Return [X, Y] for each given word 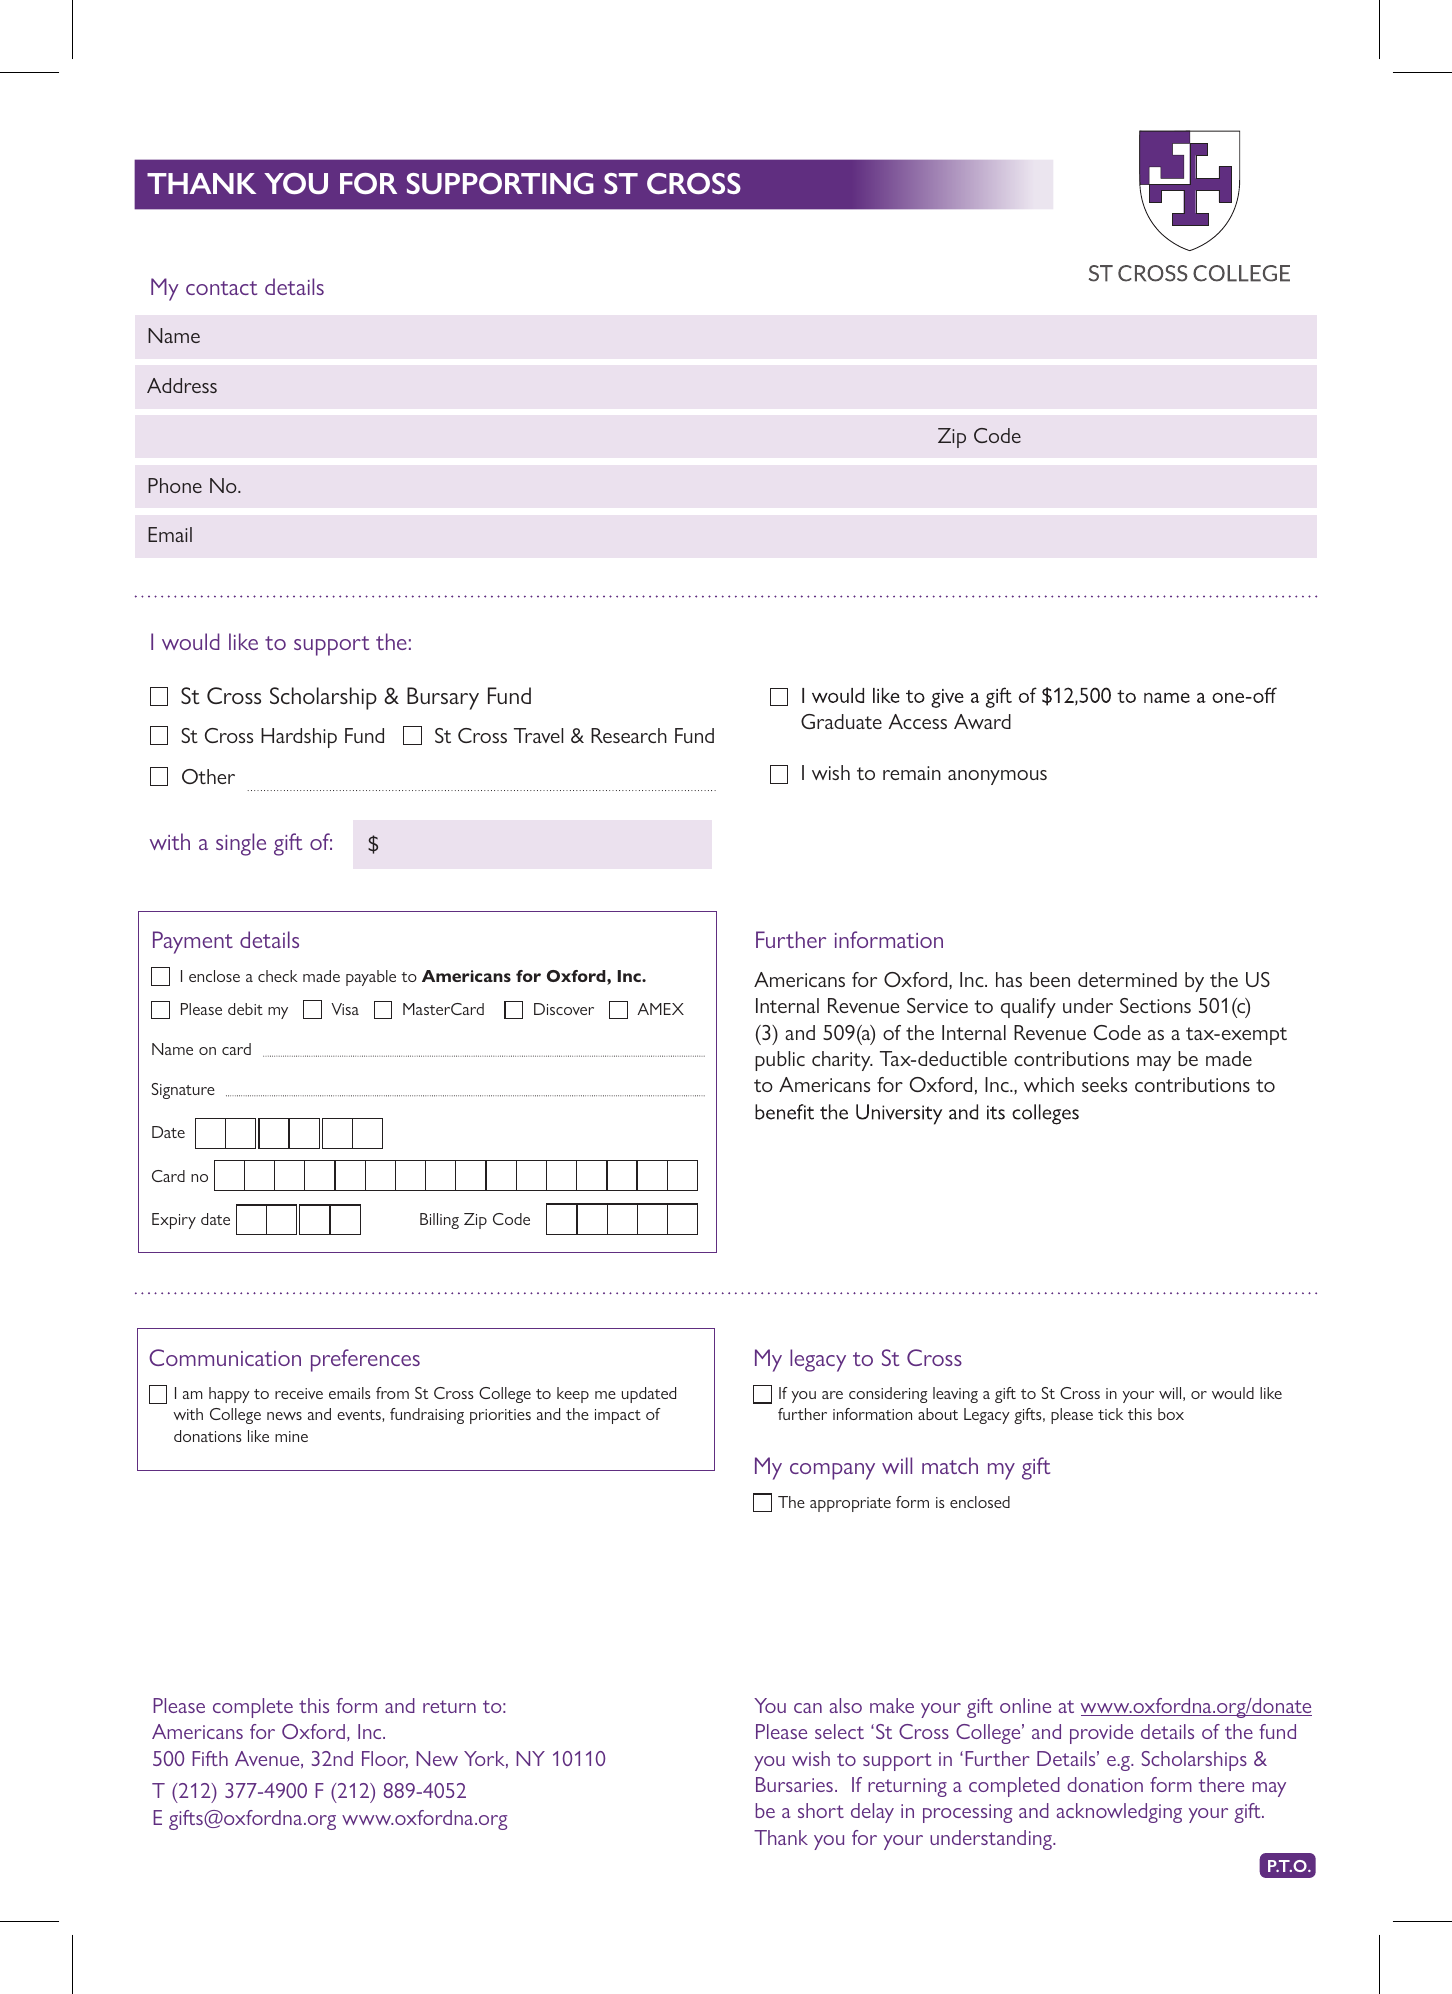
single [241, 844]
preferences [365, 1360]
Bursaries [794, 1784]
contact [221, 288]
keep [573, 1395]
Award [982, 721]
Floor [385, 1759]
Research [629, 735]
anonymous [997, 777]
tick [1110, 1414]
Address [182, 385]
